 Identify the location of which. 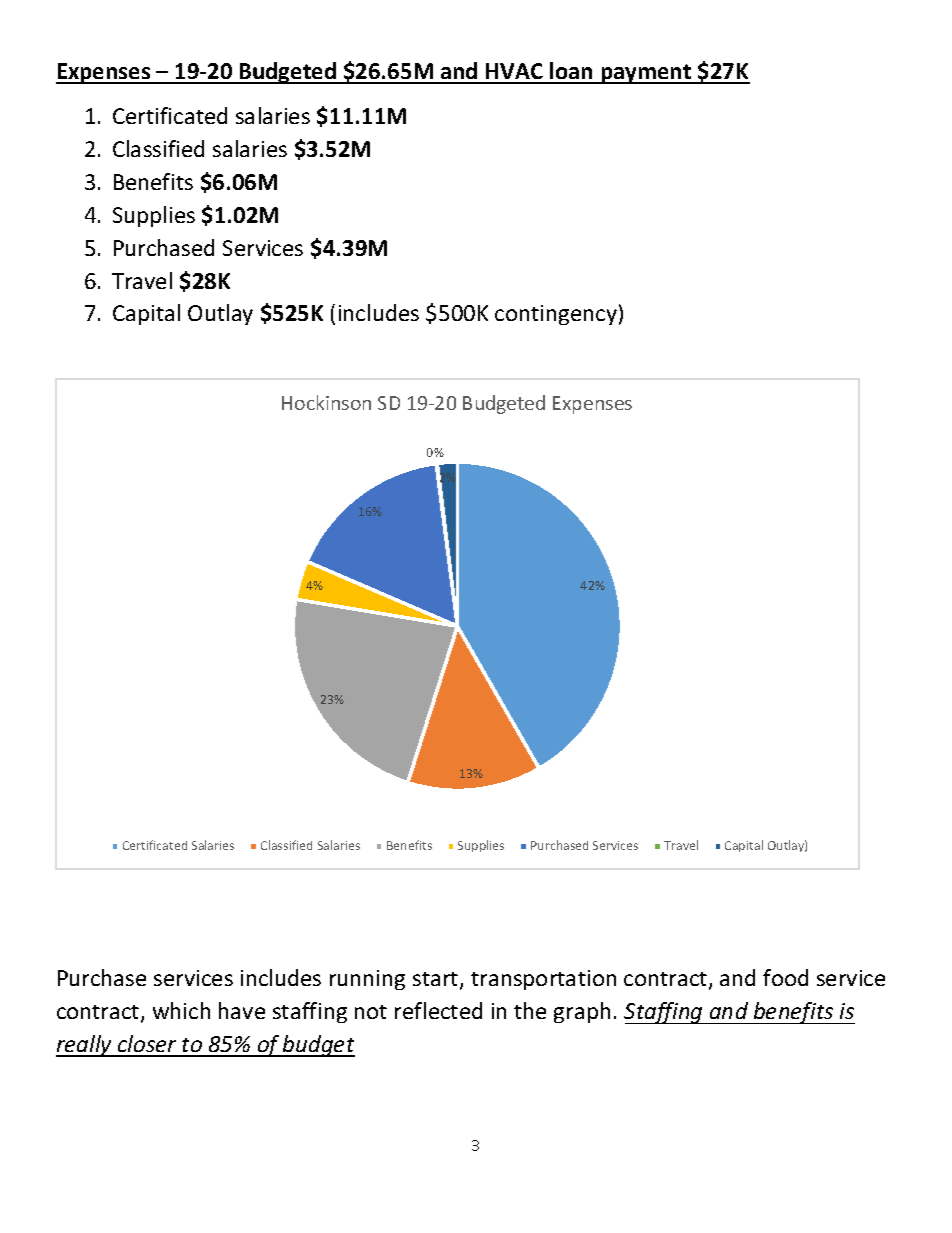
(181, 1010).
